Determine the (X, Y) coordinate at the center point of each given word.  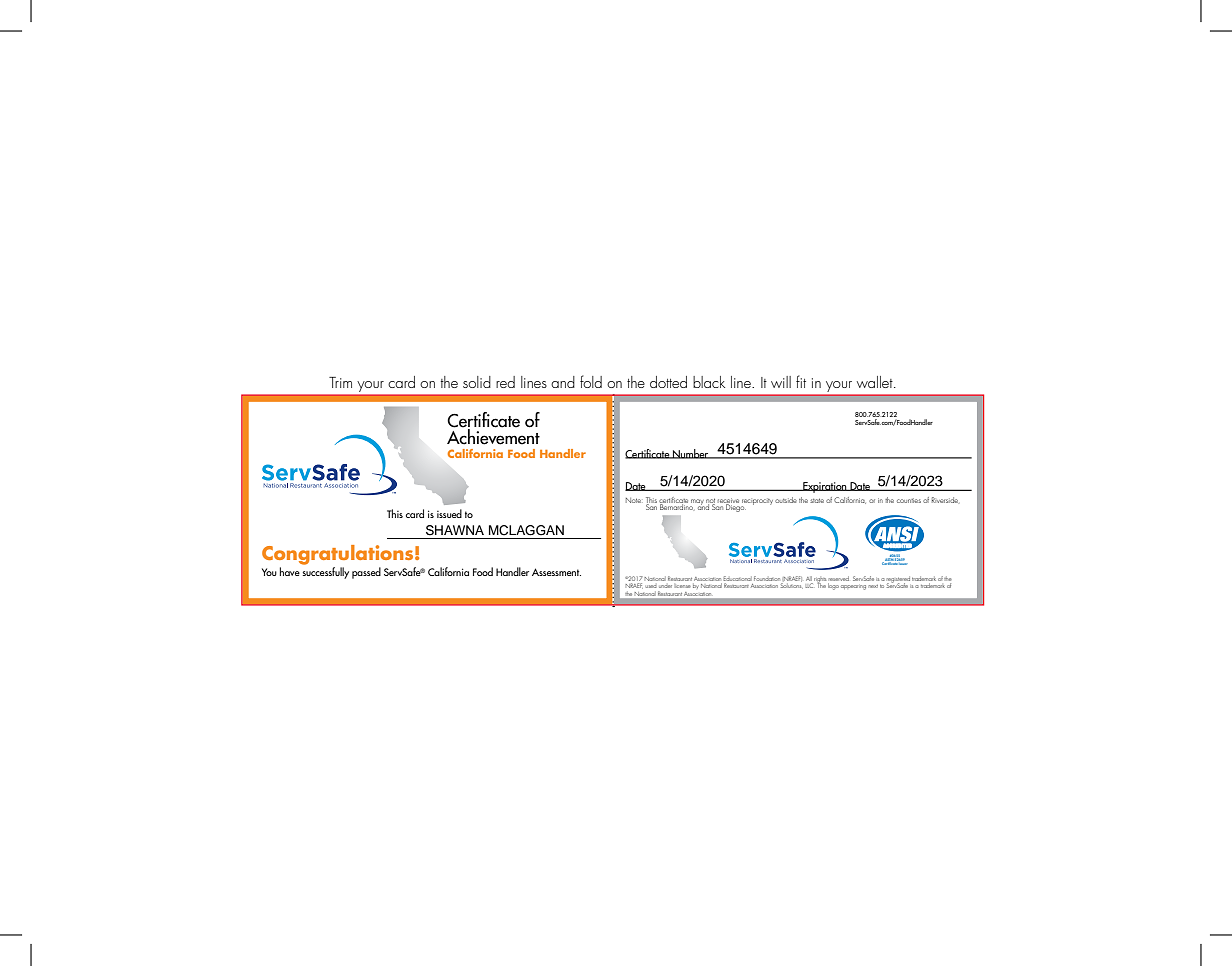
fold (591, 381)
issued (449, 513)
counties (909, 500)
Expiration (825, 487)
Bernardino (677, 506)
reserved (838, 580)
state (817, 500)
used (651, 586)
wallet (876, 382)
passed (366, 573)
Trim (340, 382)
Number (691, 454)
